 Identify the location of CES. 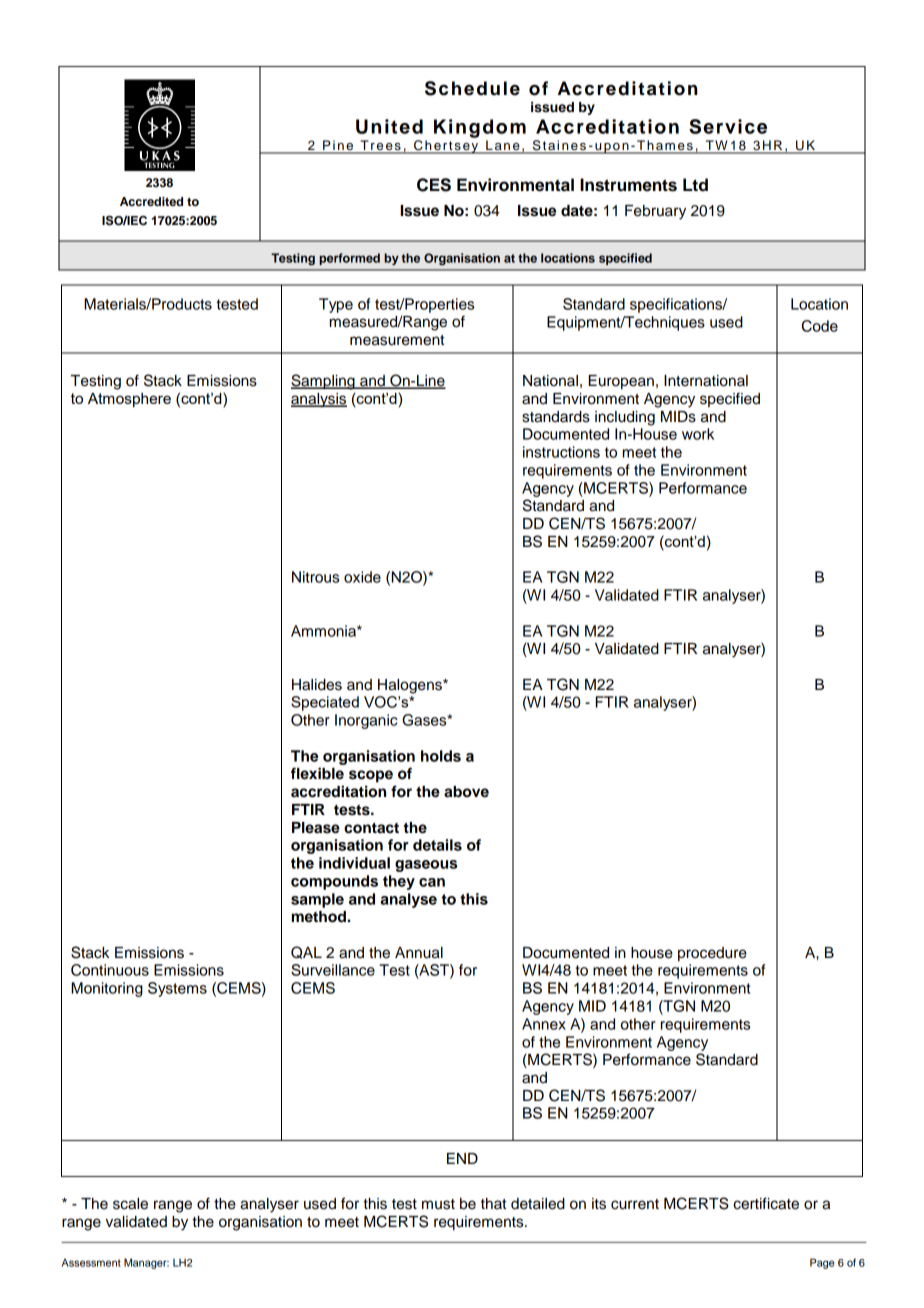
(434, 185).
